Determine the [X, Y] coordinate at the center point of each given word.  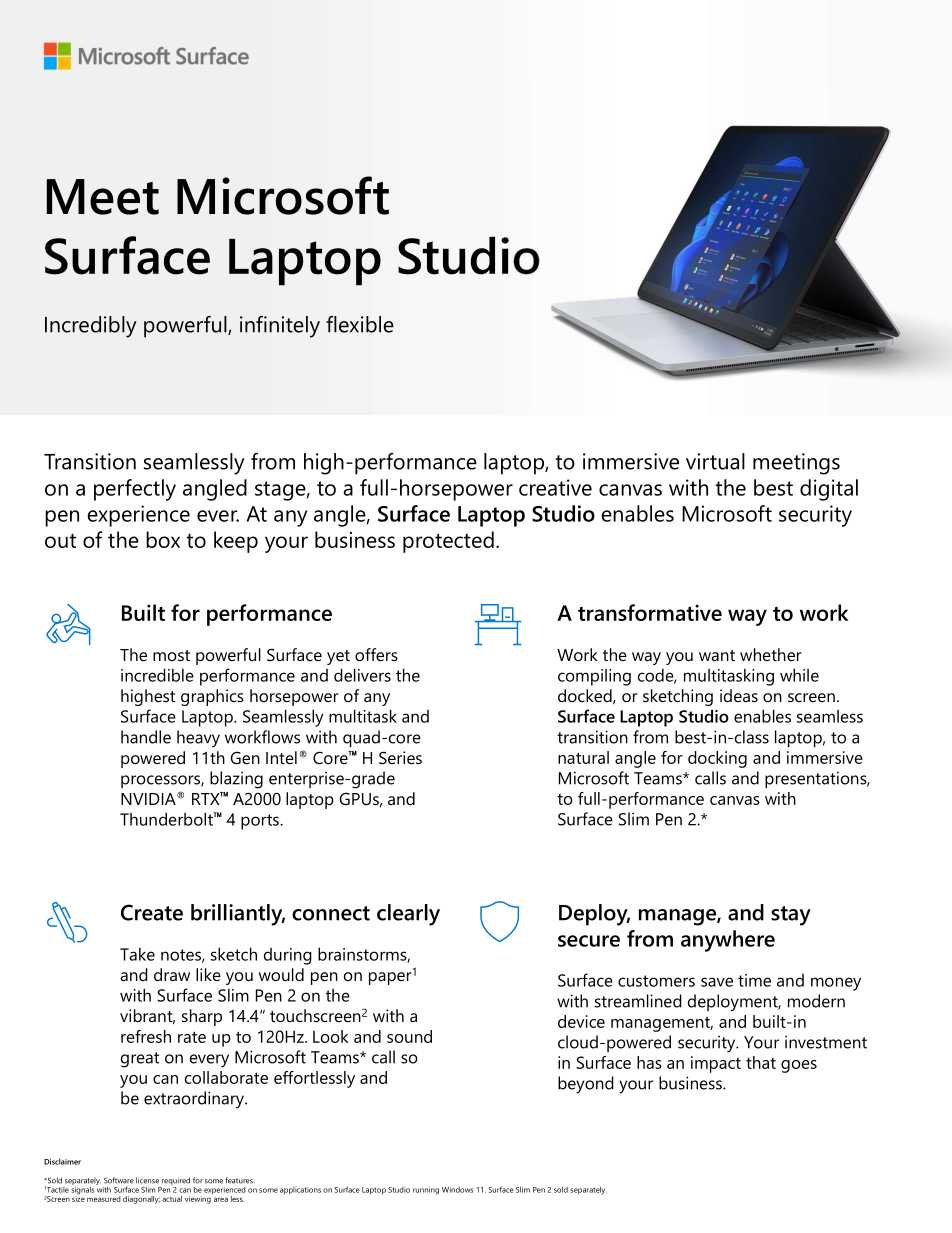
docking [717, 759]
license [147, 1180]
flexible [360, 324]
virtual [715, 461]
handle [146, 737]
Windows [457, 1190]
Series [400, 757]
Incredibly [91, 327]
